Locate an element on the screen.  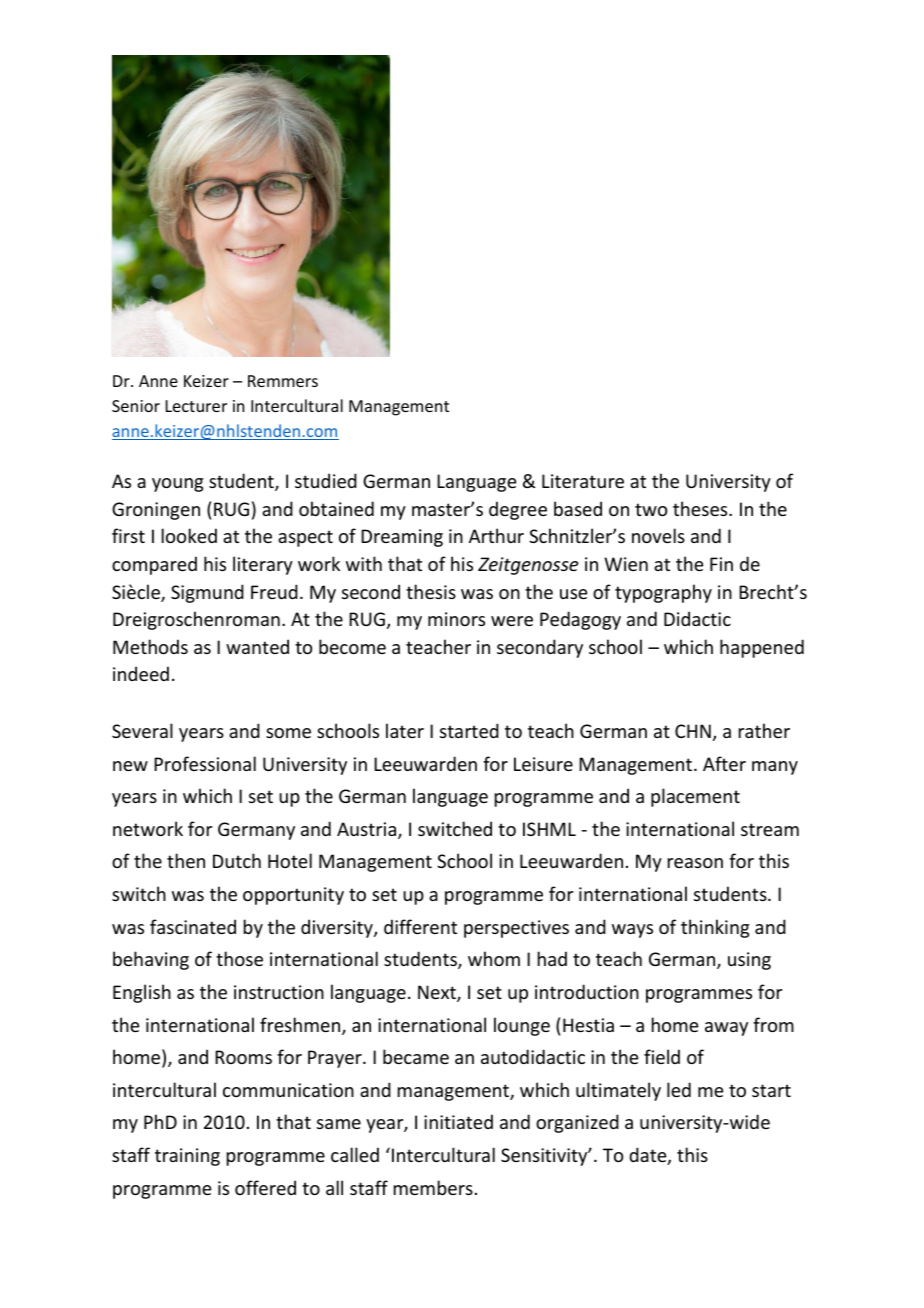
members is located at coordinates (433, 1187).
